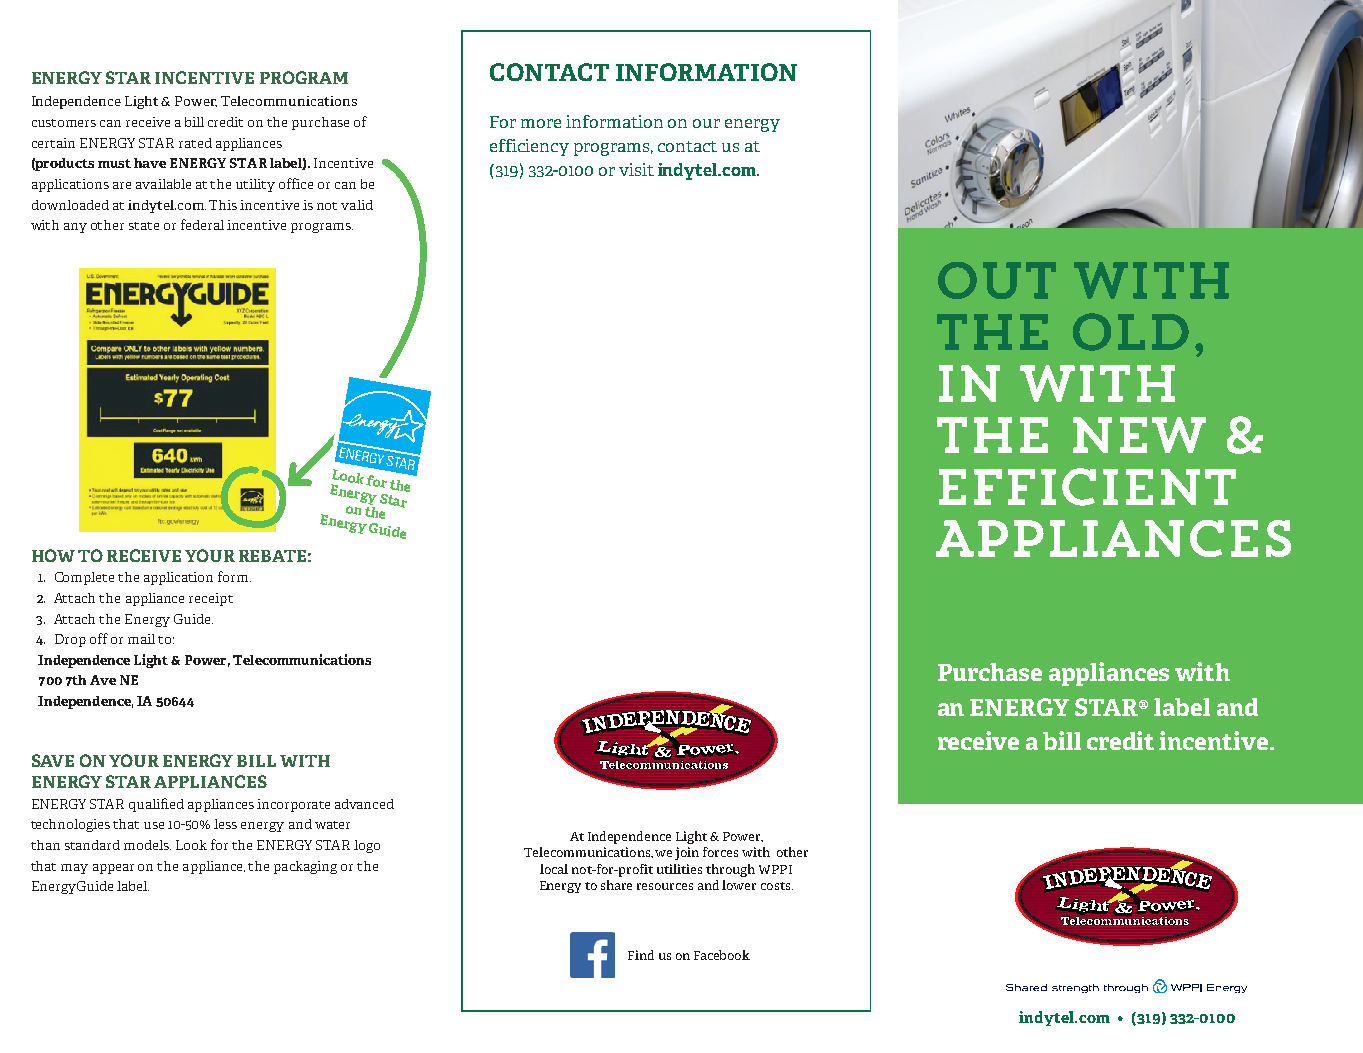  I want to click on rated, so click(195, 143).
